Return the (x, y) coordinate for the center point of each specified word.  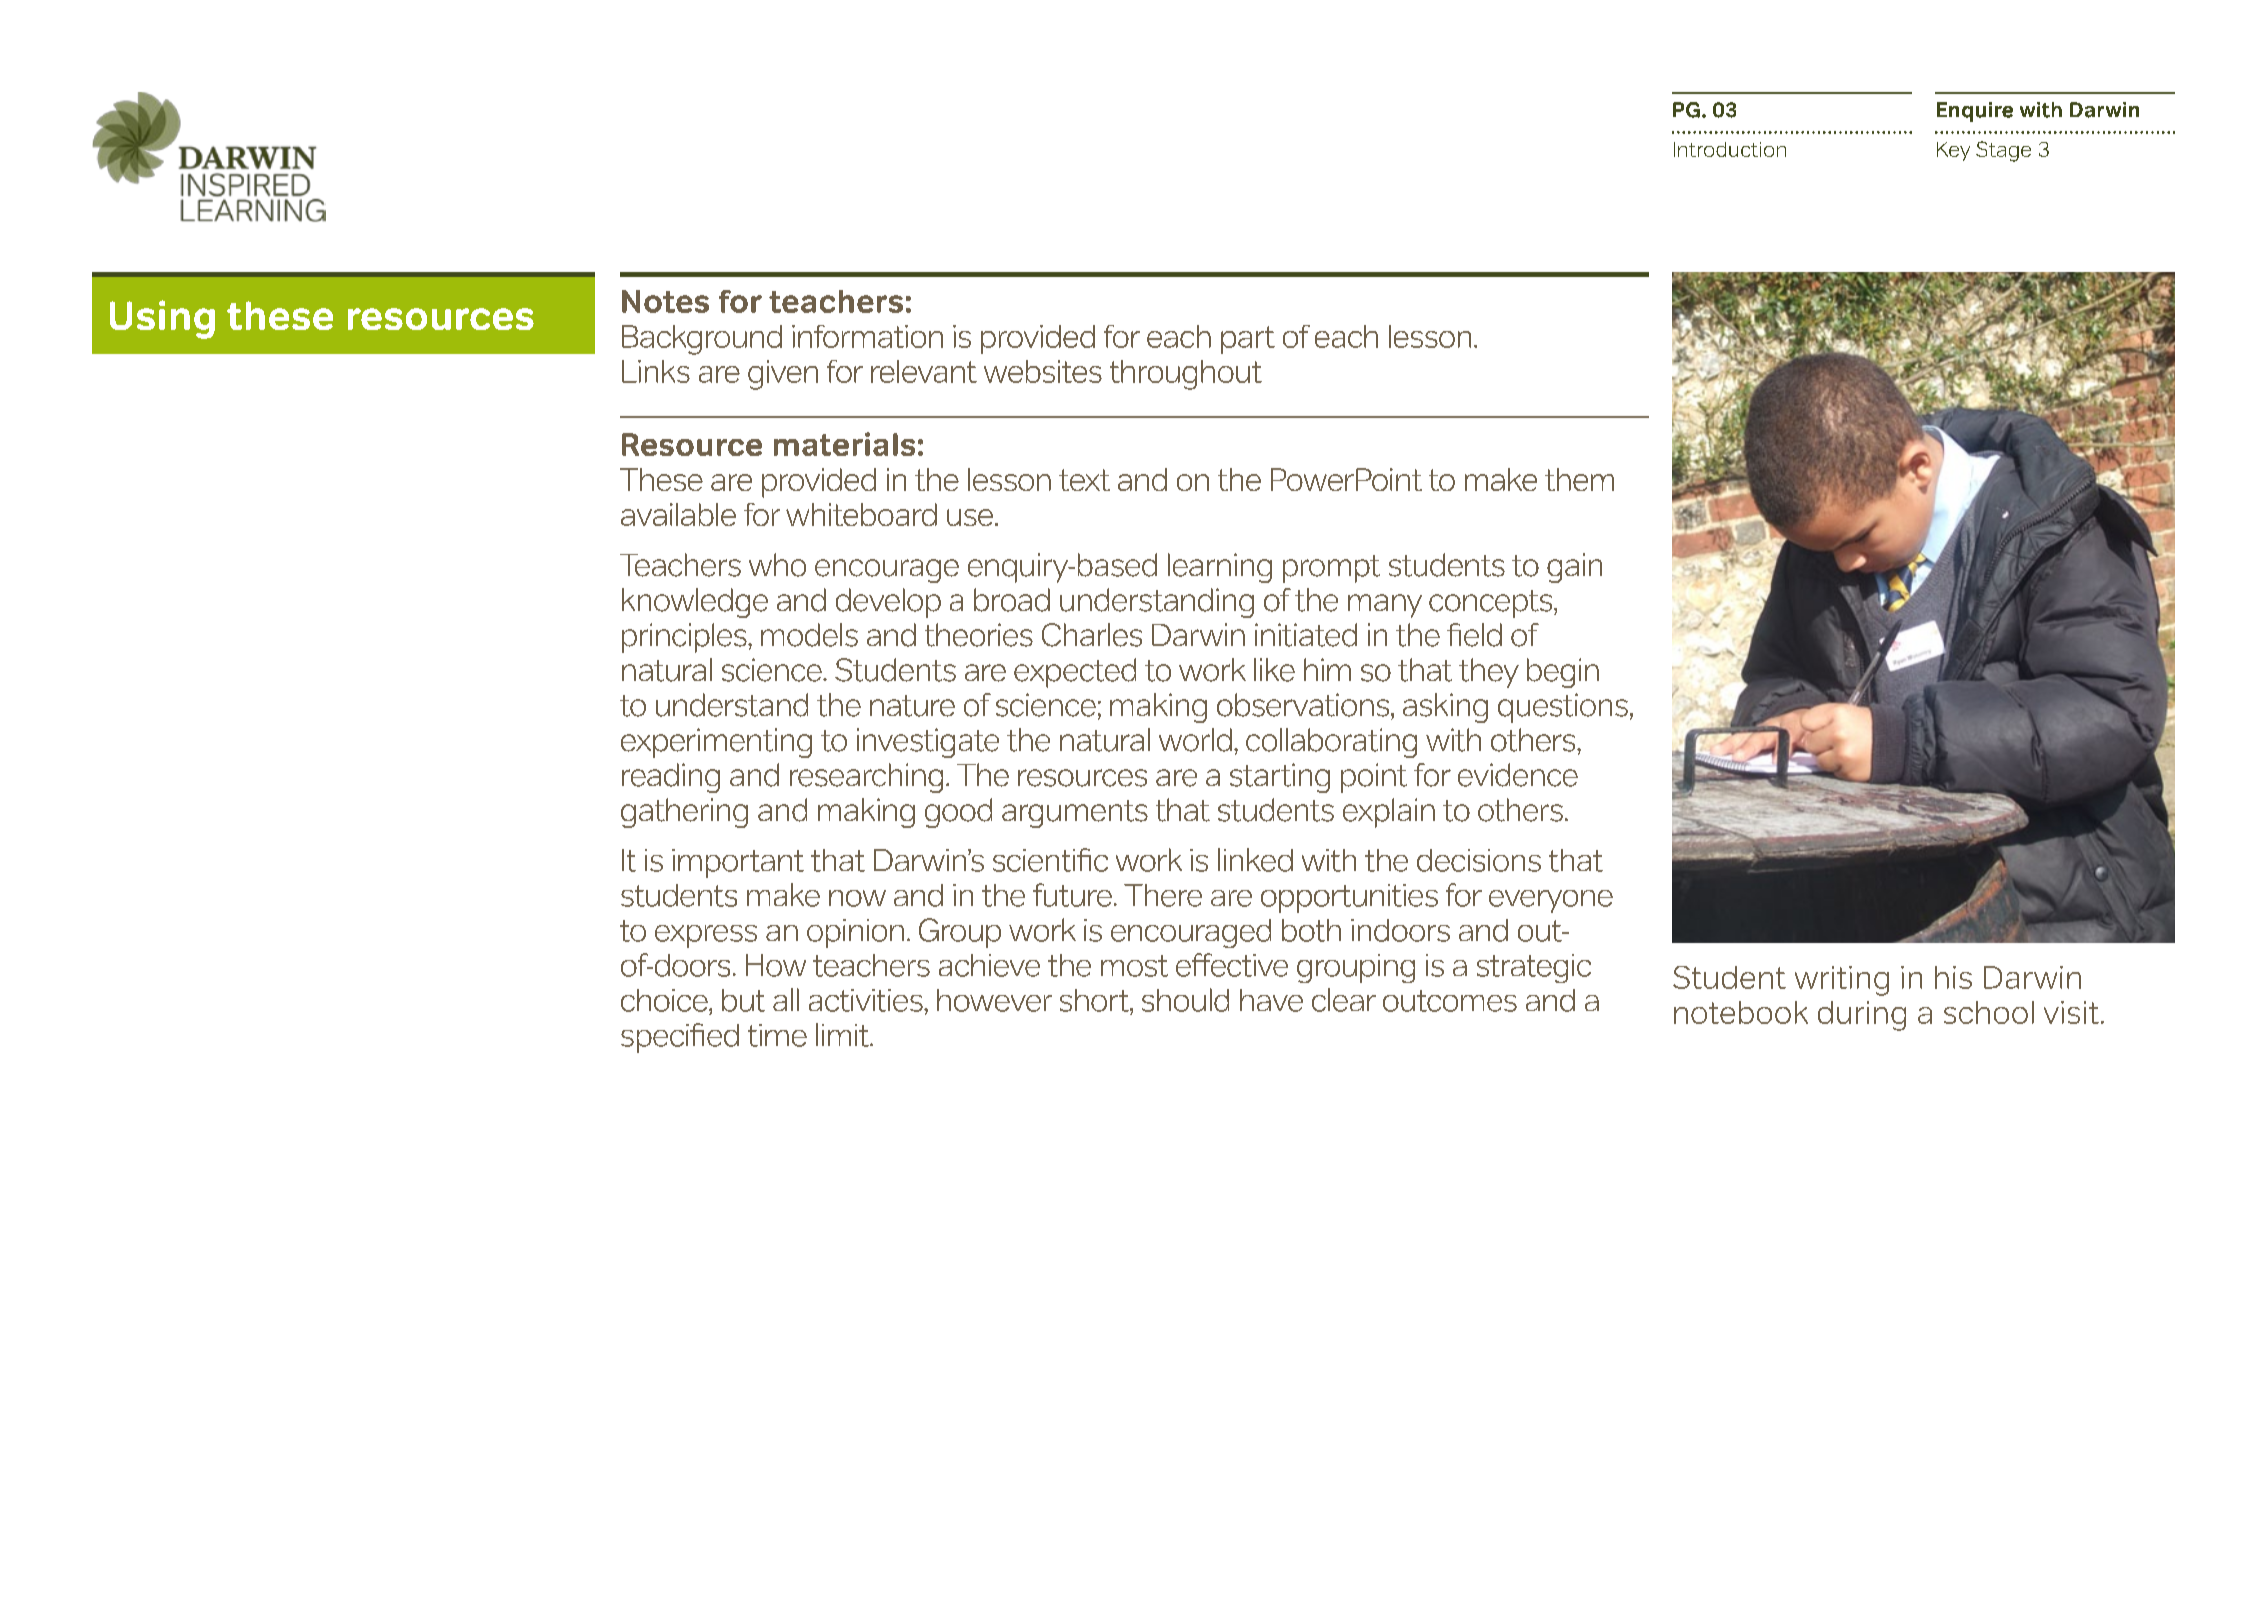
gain (1574, 568)
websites (1043, 371)
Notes (665, 301)
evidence (1518, 775)
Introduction (1730, 149)
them (1579, 479)
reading (671, 778)
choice (665, 1000)
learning (1220, 568)
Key (1953, 151)
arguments (1075, 814)
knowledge (695, 603)
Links (656, 371)
